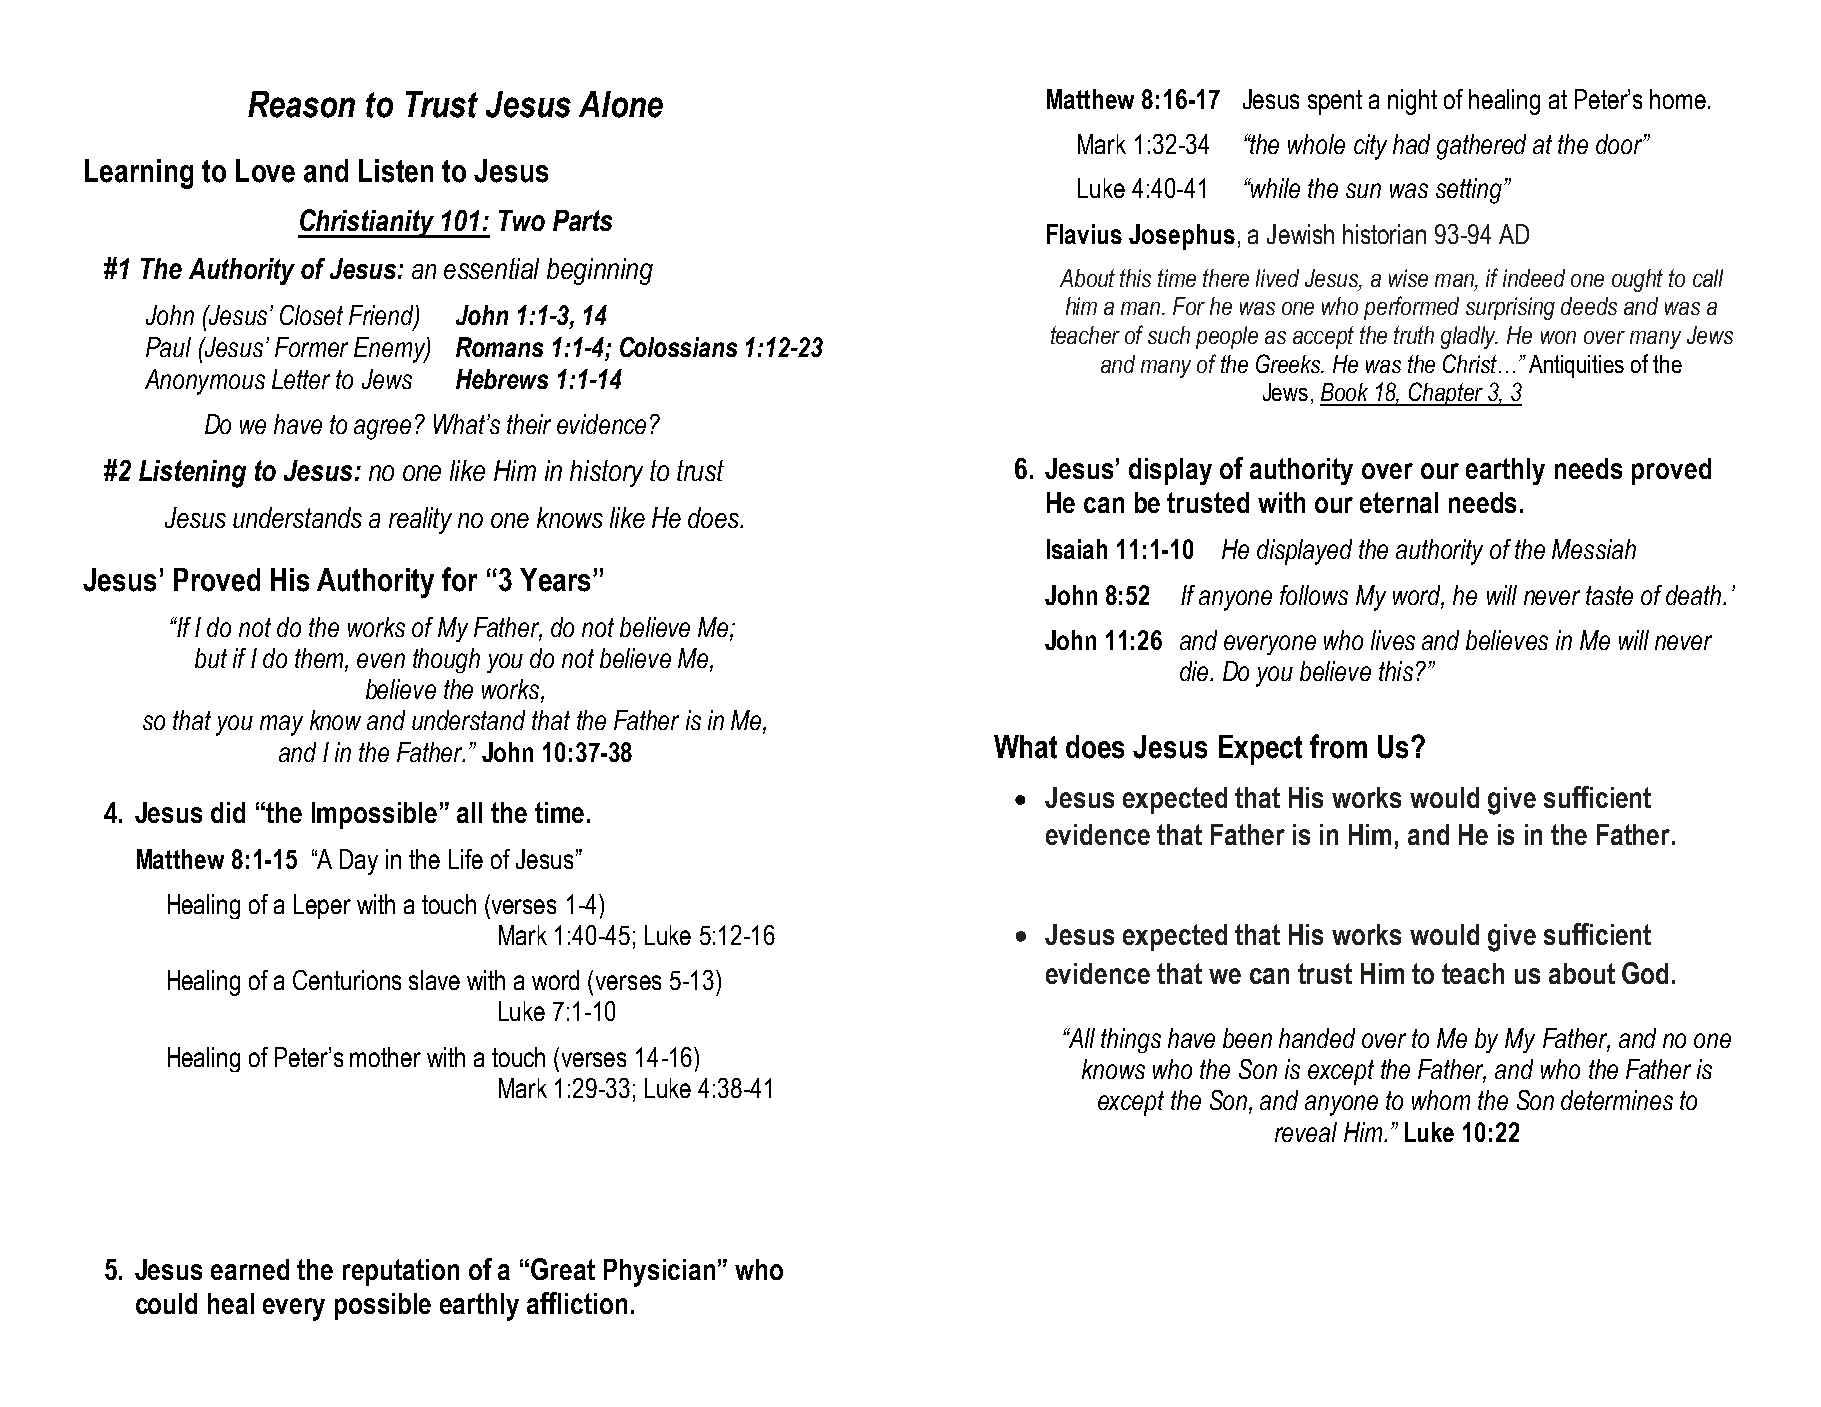 The image size is (1821, 1407). Describe the element at coordinates (659, 1273) in the screenshot. I see `Physician` at that location.
